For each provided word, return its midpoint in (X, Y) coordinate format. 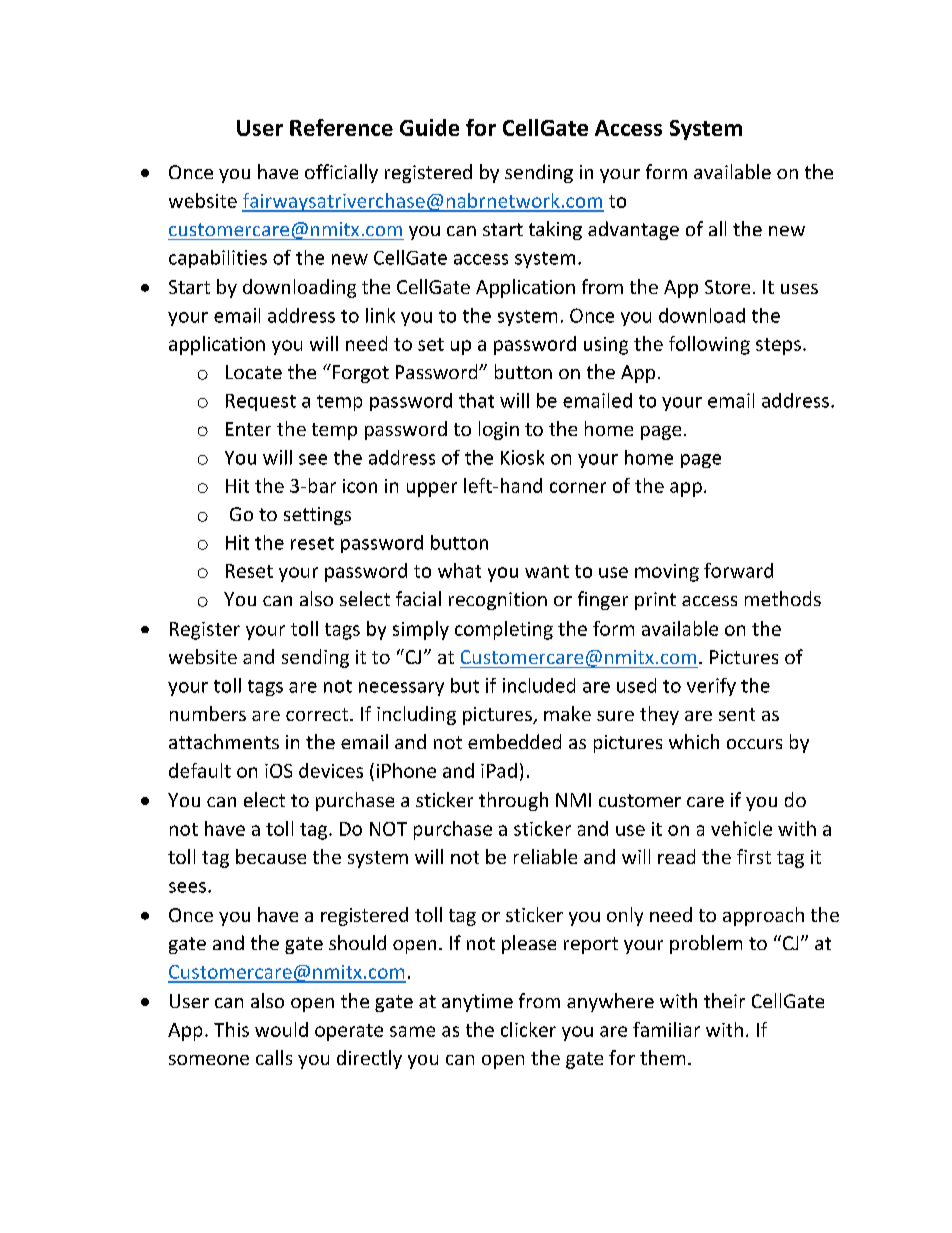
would (281, 1029)
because (271, 856)
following (709, 345)
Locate (254, 372)
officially (341, 173)
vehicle (741, 828)
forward (738, 570)
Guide (429, 127)
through (513, 801)
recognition (498, 601)
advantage (633, 230)
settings (317, 516)
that (476, 400)
